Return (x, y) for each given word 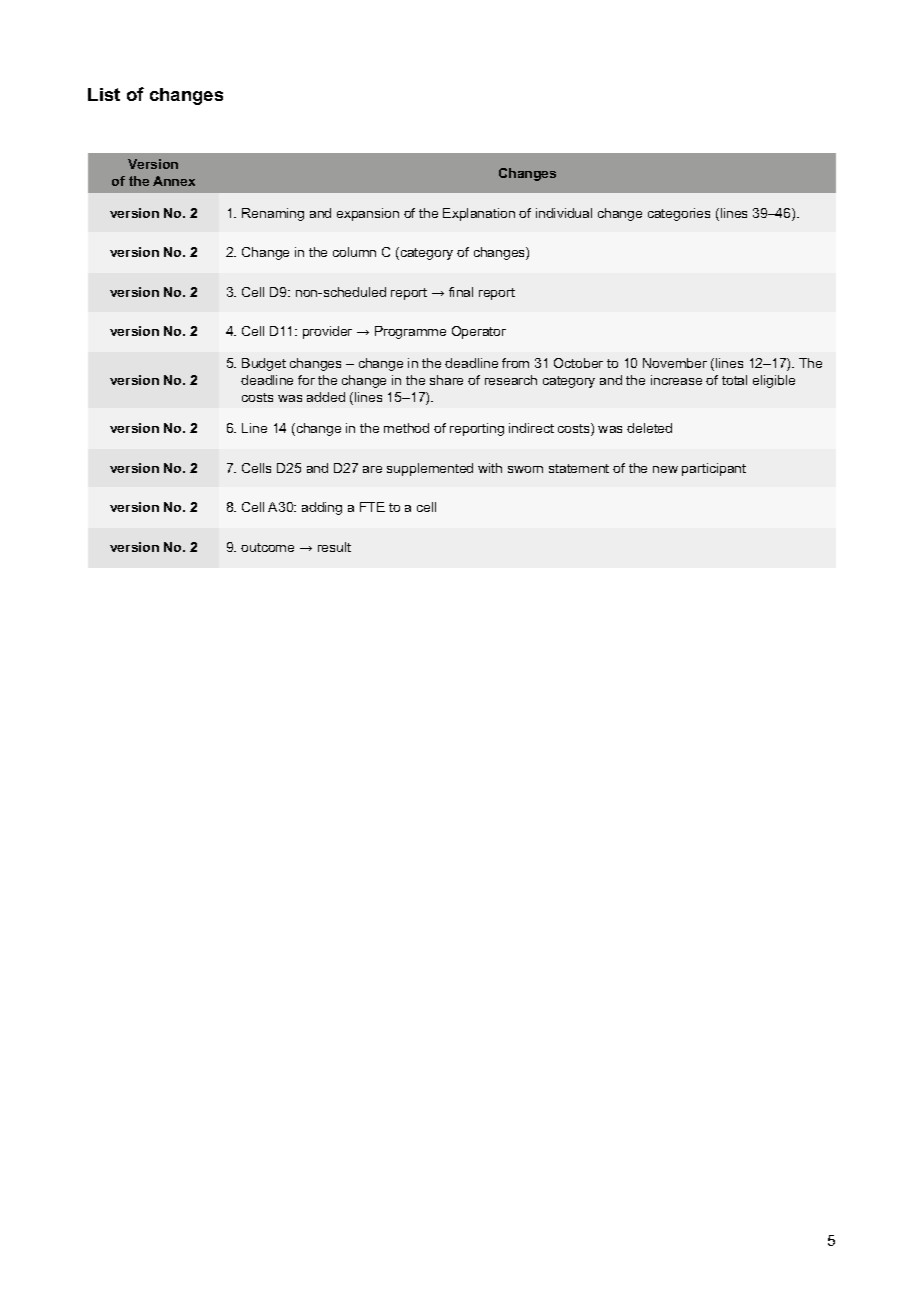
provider (327, 332)
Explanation (479, 214)
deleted (649, 428)
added (326, 397)
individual (564, 213)
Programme (410, 332)
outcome (267, 547)
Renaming (273, 214)
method (406, 428)
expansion (368, 214)
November (675, 363)
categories (679, 214)
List (104, 94)
